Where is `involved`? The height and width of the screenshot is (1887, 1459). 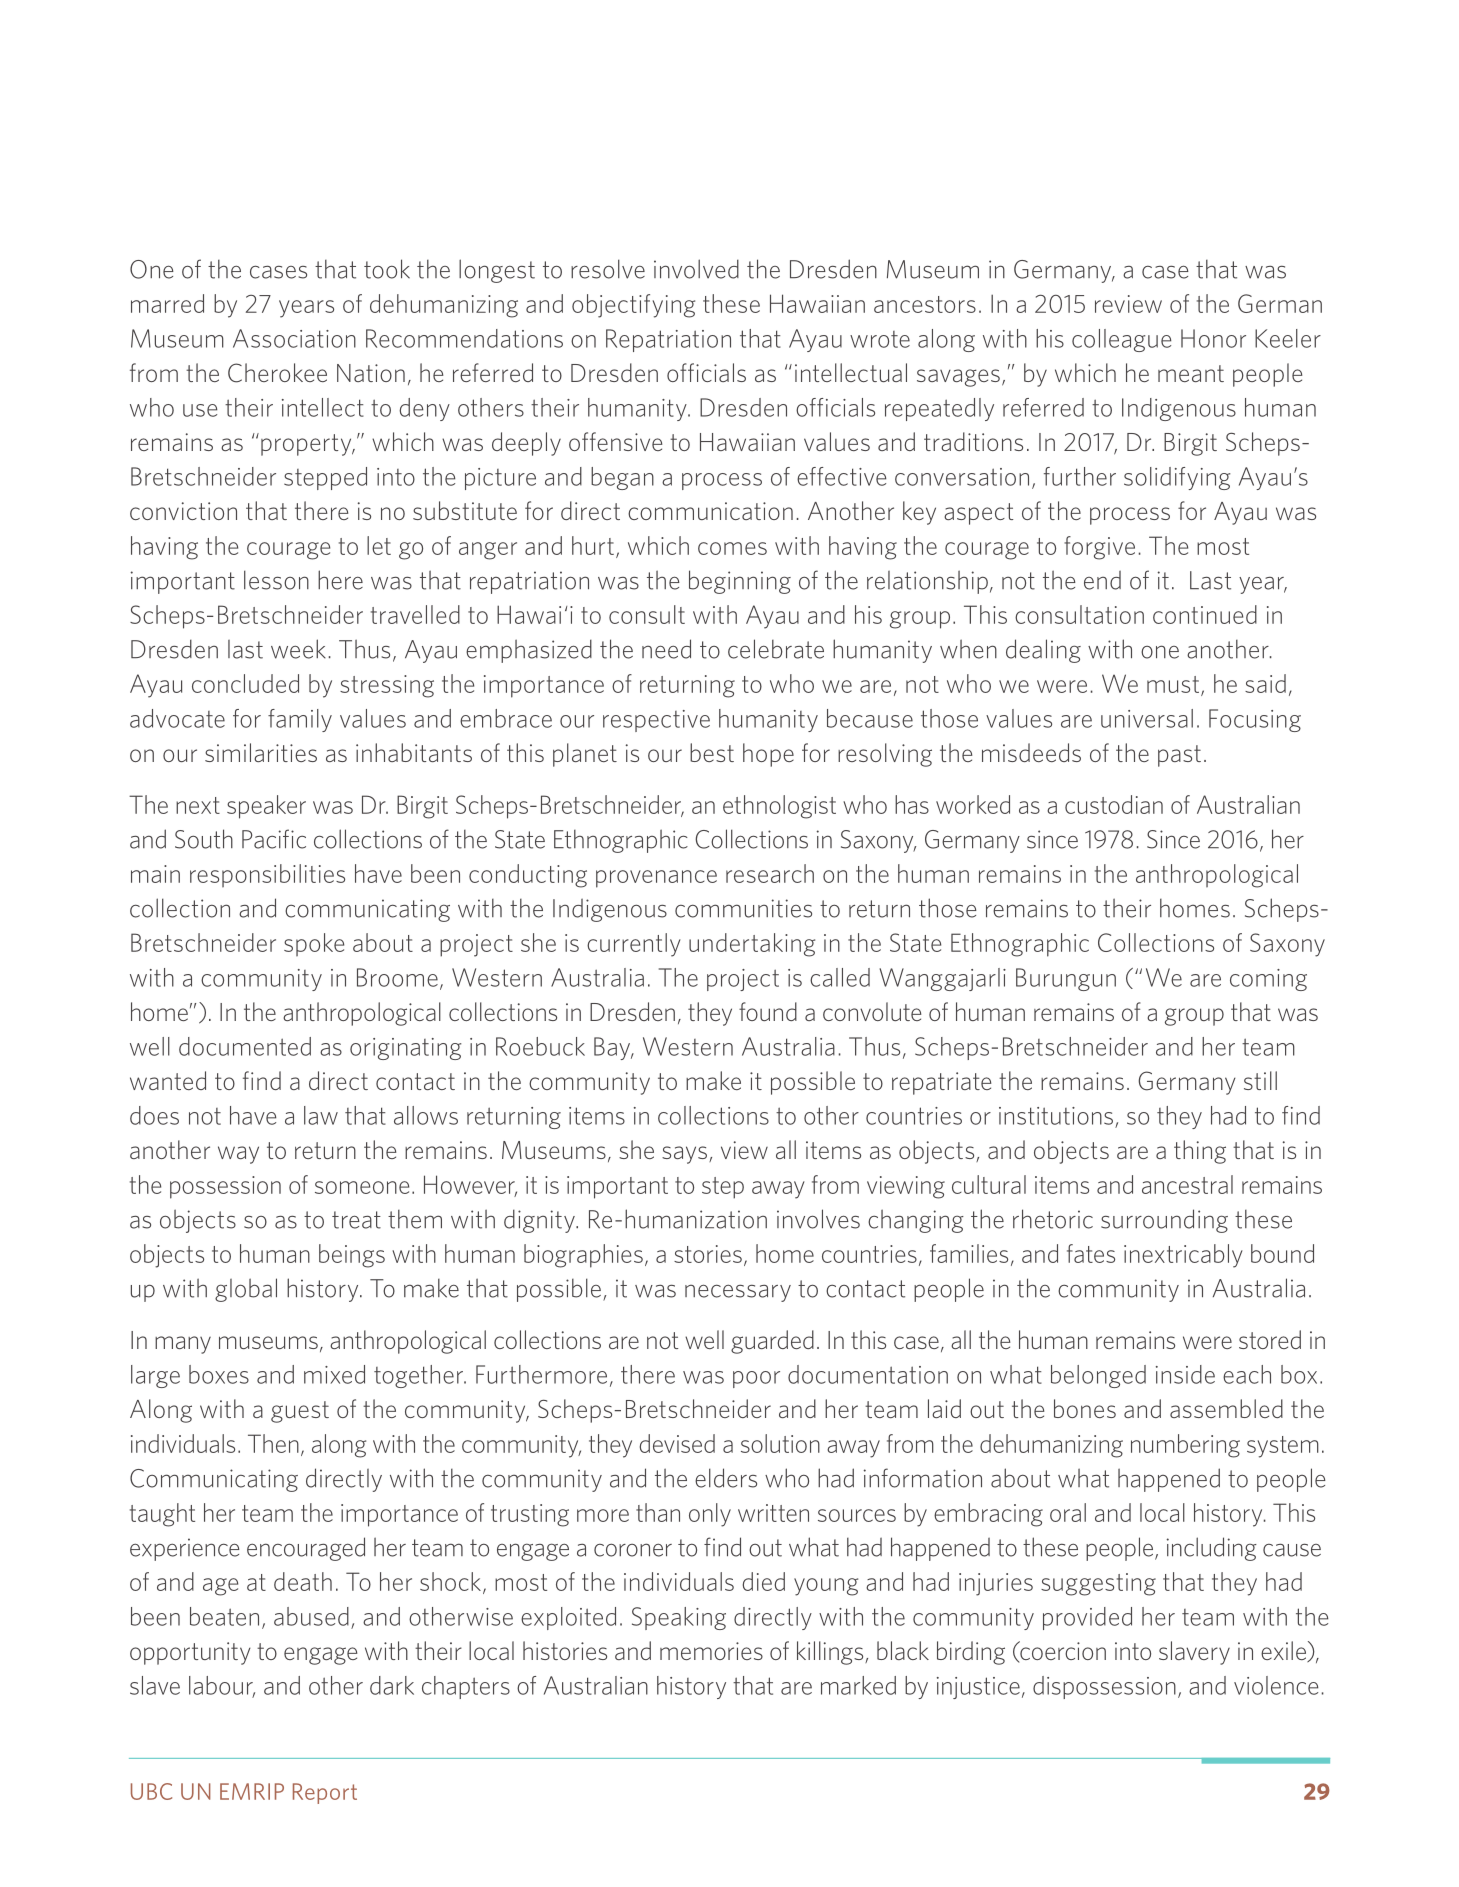
involved is located at coordinates (696, 269).
